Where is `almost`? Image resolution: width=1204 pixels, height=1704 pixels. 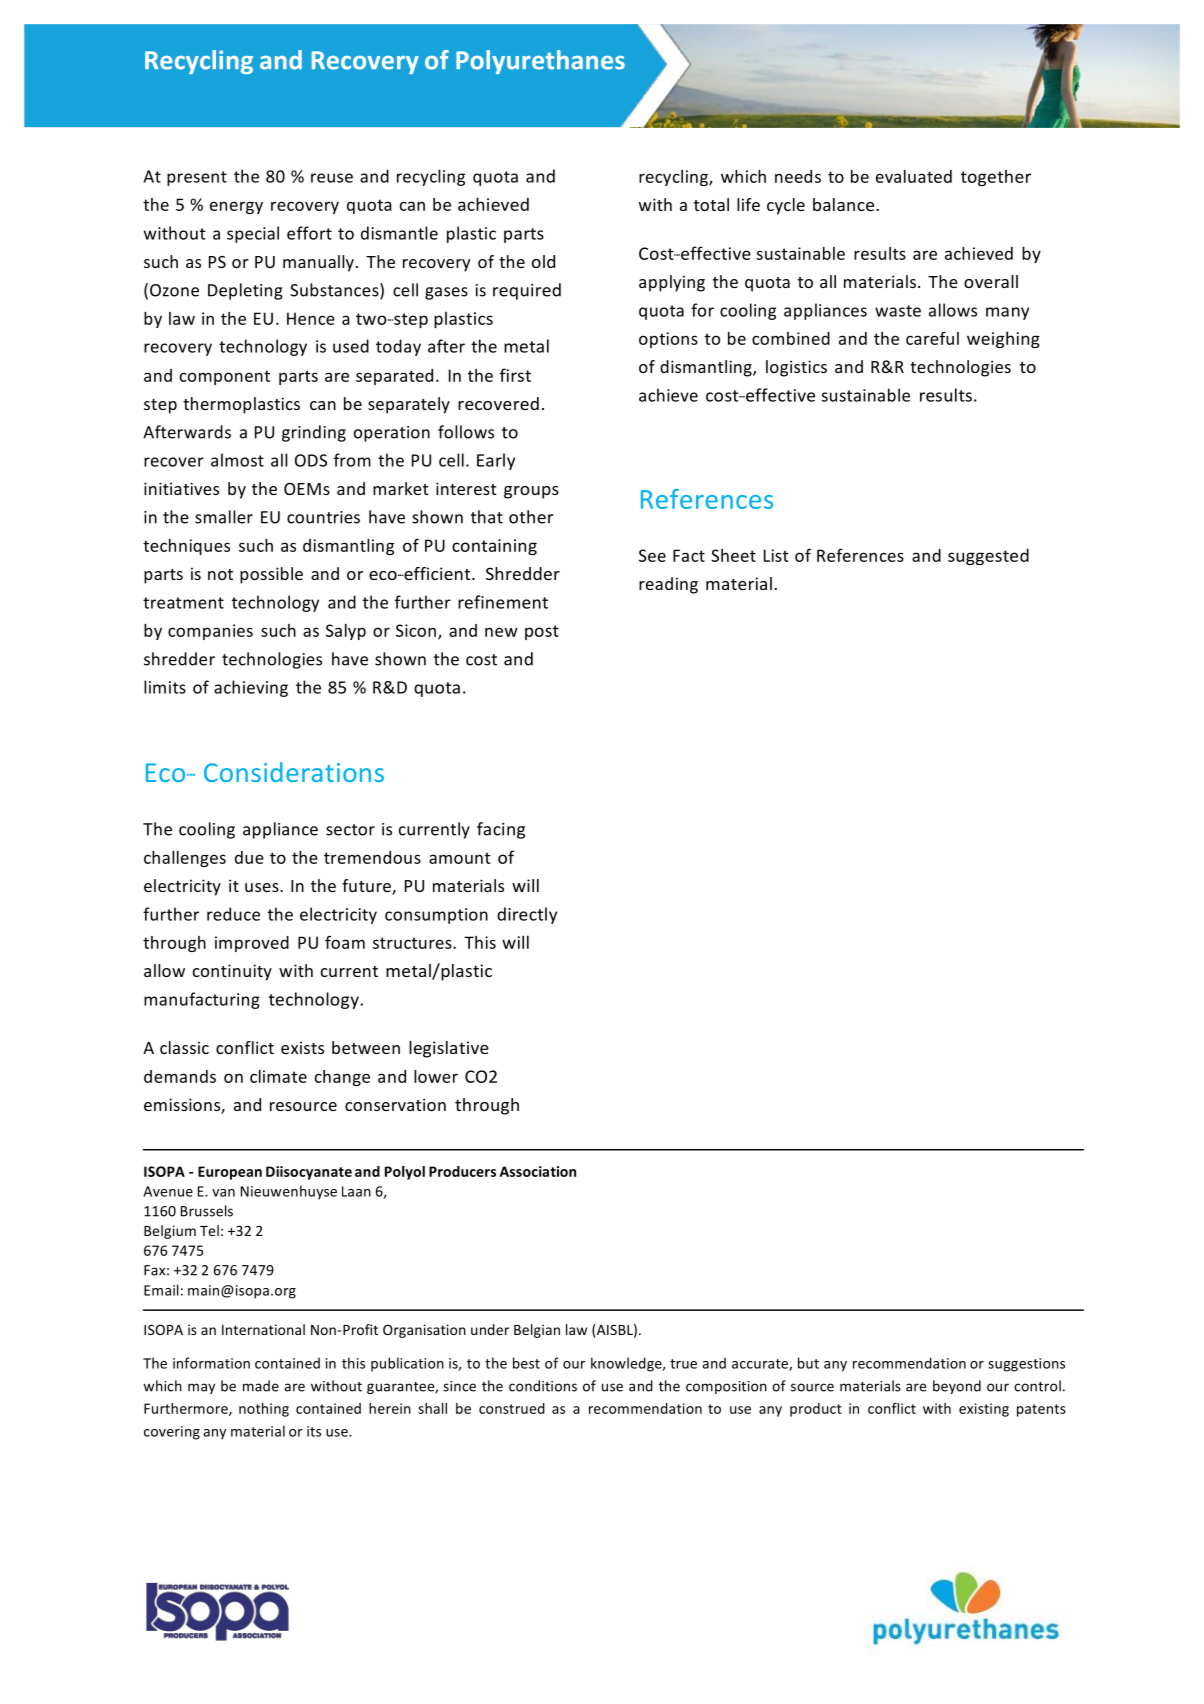
almost is located at coordinates (237, 460).
